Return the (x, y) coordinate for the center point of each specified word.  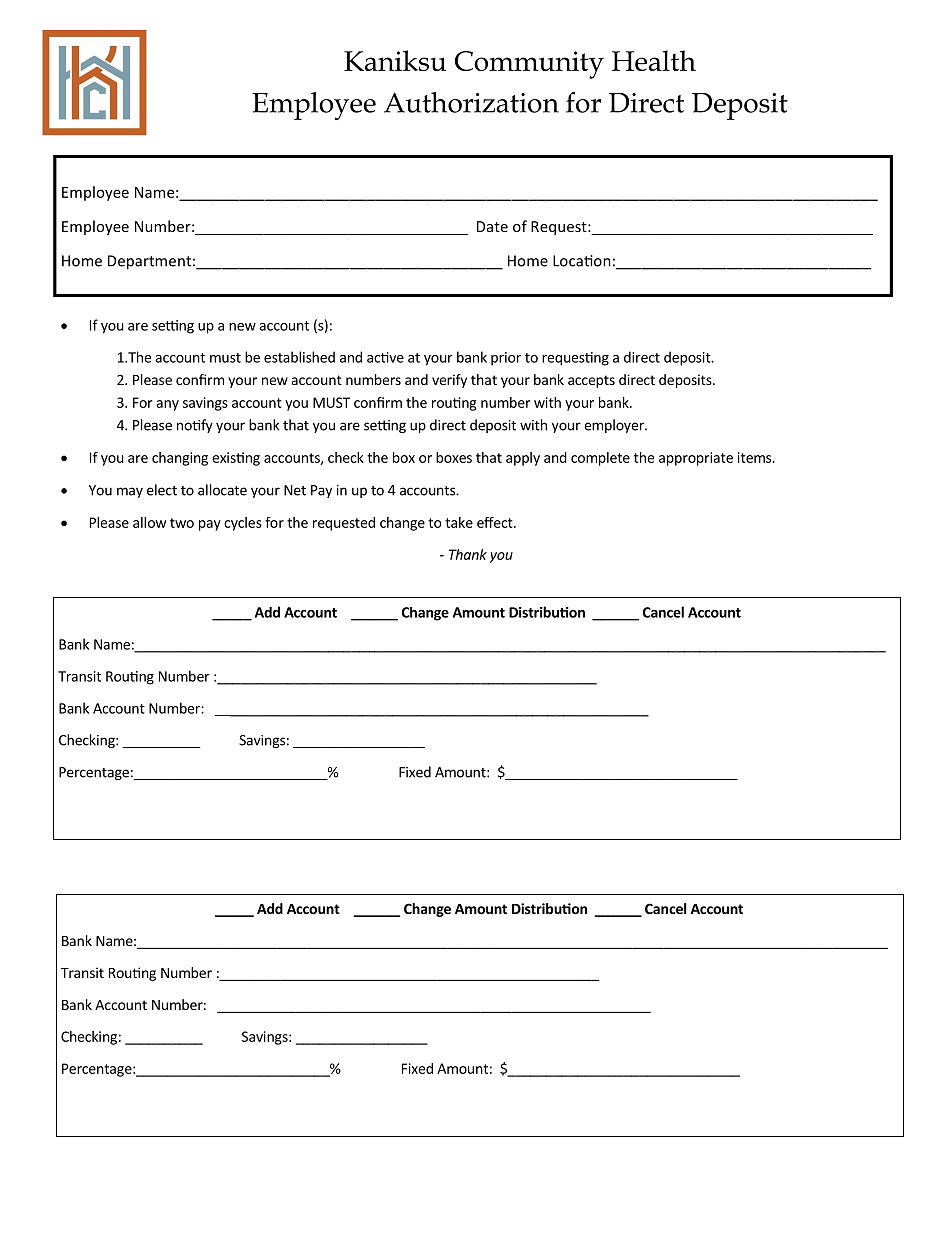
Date (492, 226)
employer (615, 426)
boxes (454, 457)
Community (529, 65)
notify (195, 426)
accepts (591, 381)
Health (654, 60)
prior (506, 359)
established (299, 357)
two (182, 523)
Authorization (471, 102)
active (385, 357)
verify (449, 381)
